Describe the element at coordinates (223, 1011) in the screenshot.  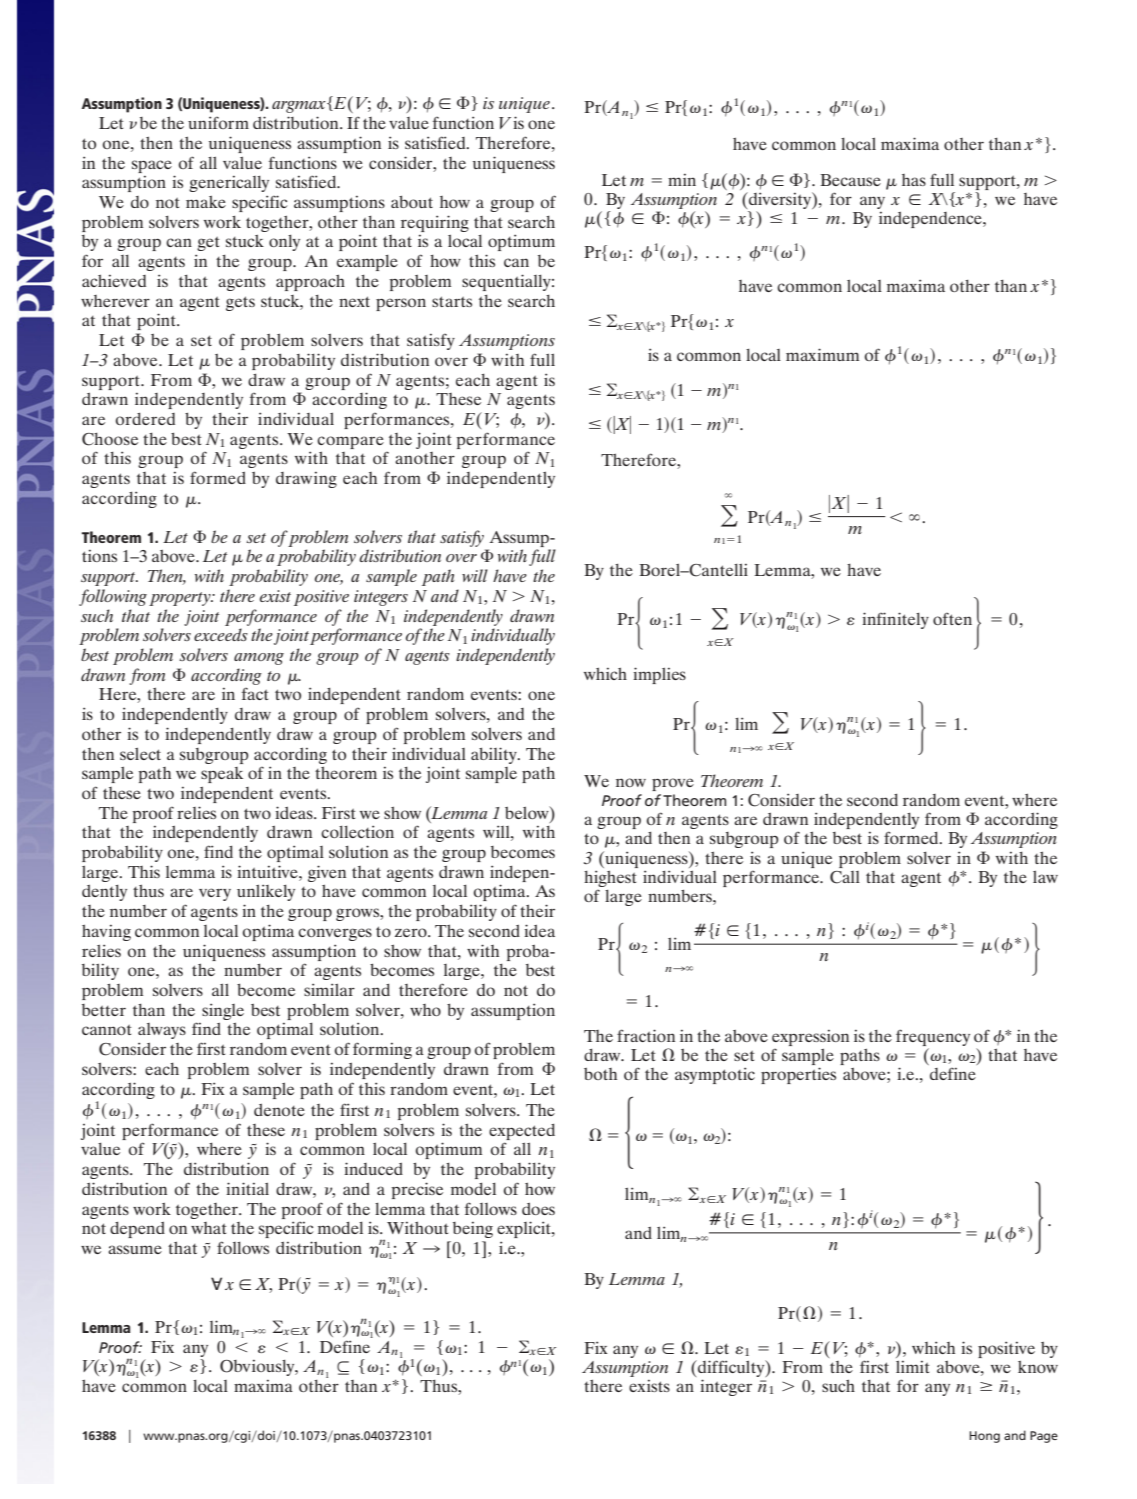
I see `single` at that location.
